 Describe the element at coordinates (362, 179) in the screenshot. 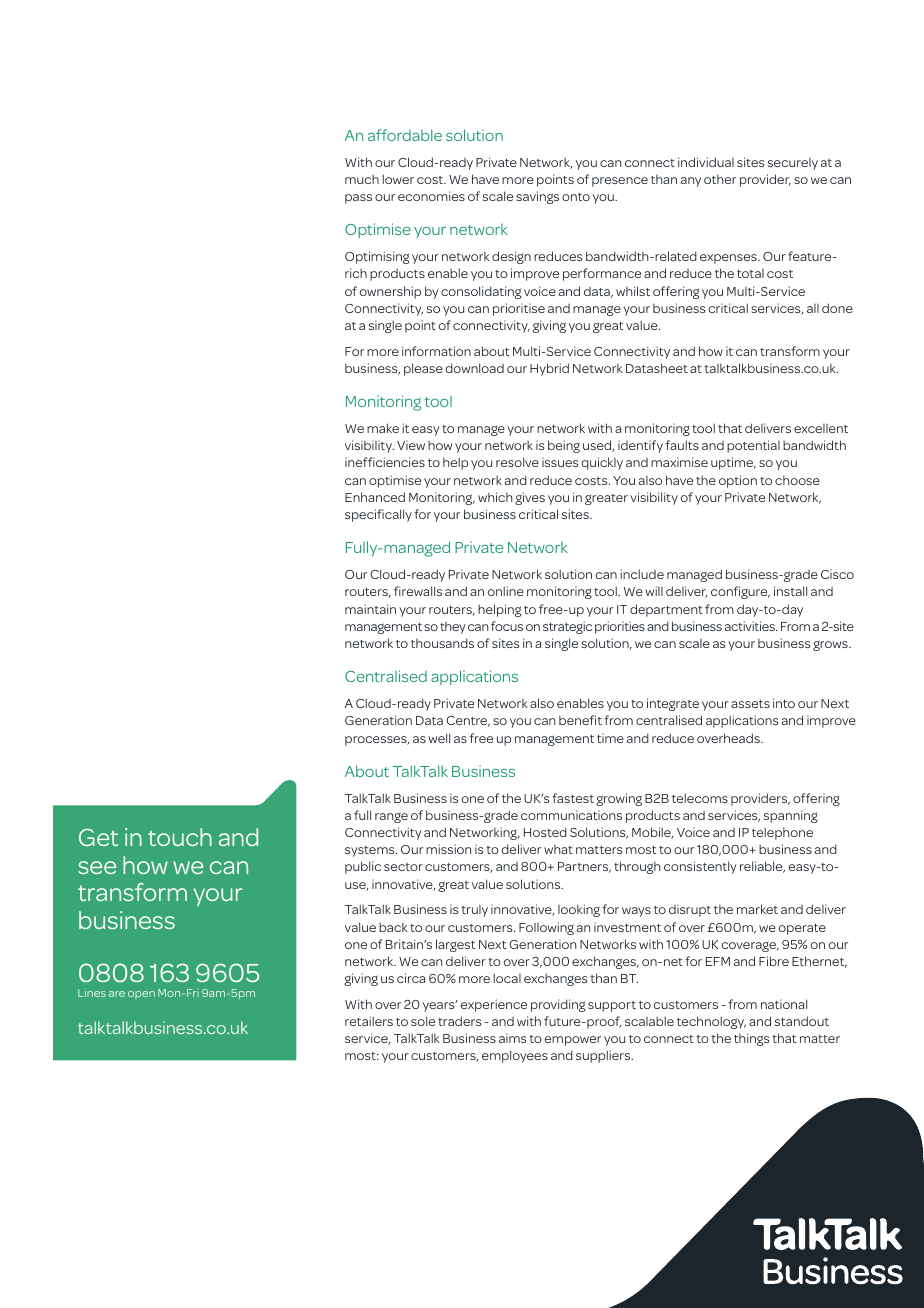

I see `much` at that location.
